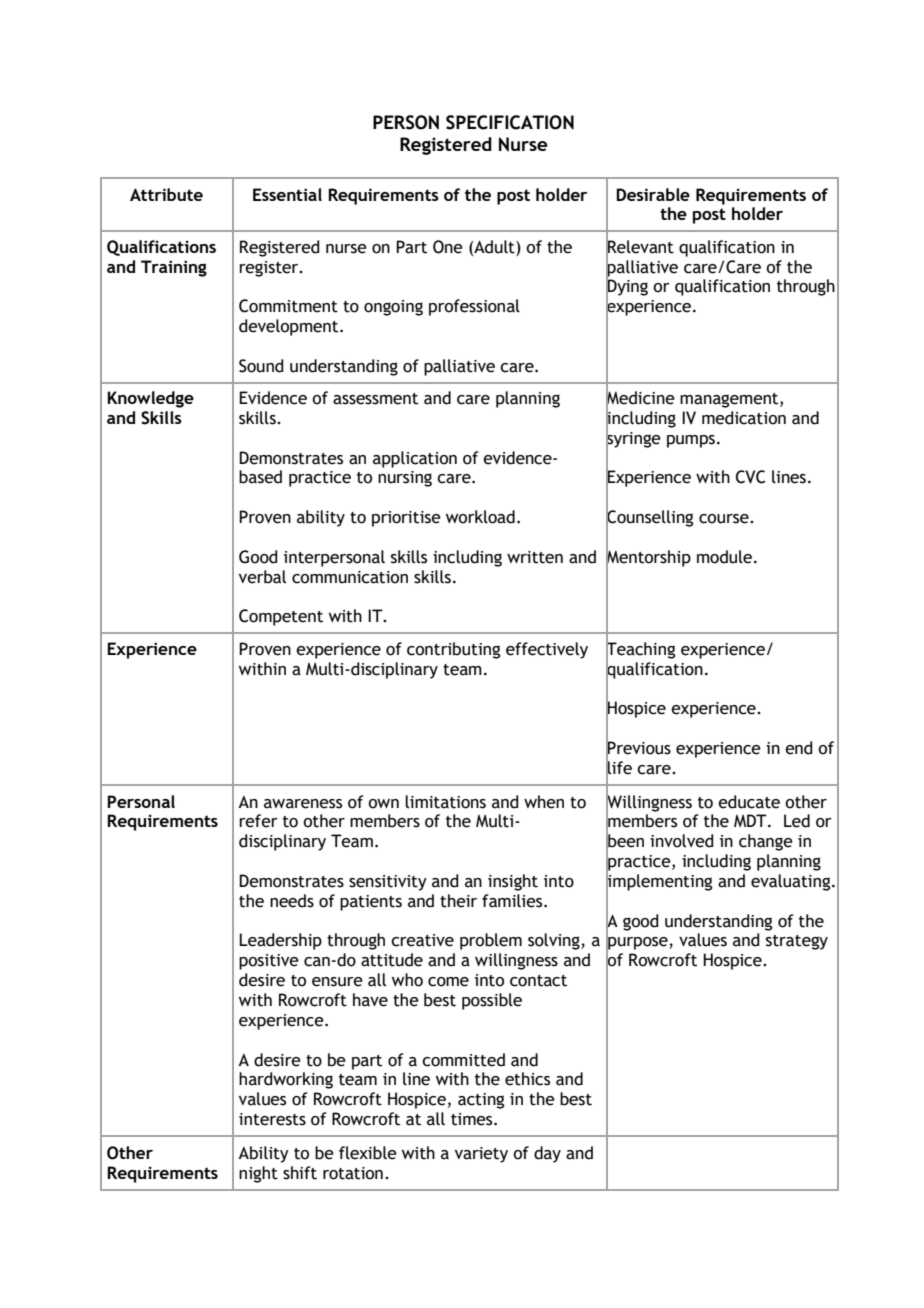 The image size is (924, 1308). Describe the element at coordinates (481, 1155) in the page. I see `variety` at that location.
